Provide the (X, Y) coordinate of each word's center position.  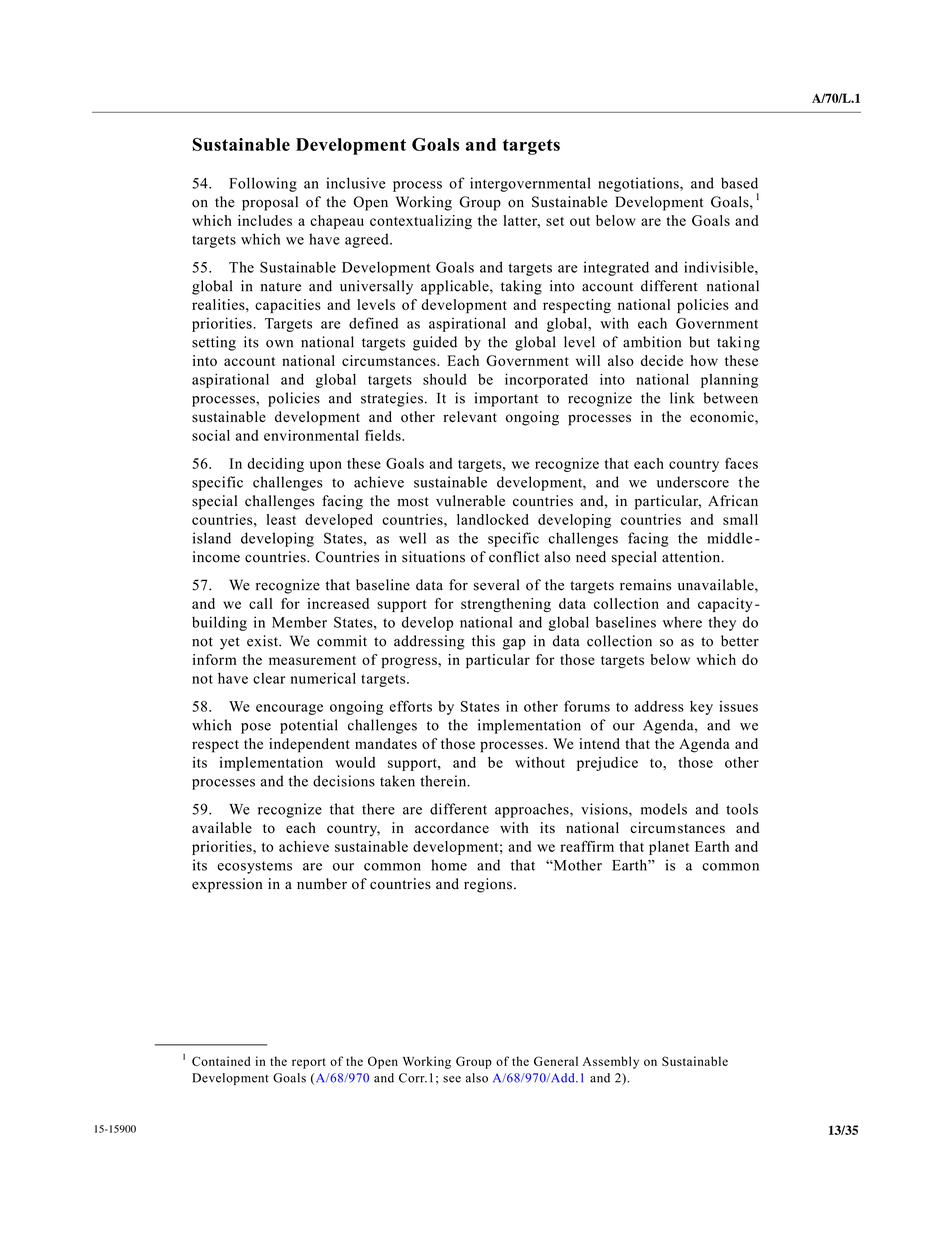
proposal (270, 203)
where (682, 622)
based (739, 183)
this (483, 641)
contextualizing (421, 222)
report (309, 1063)
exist (263, 641)
